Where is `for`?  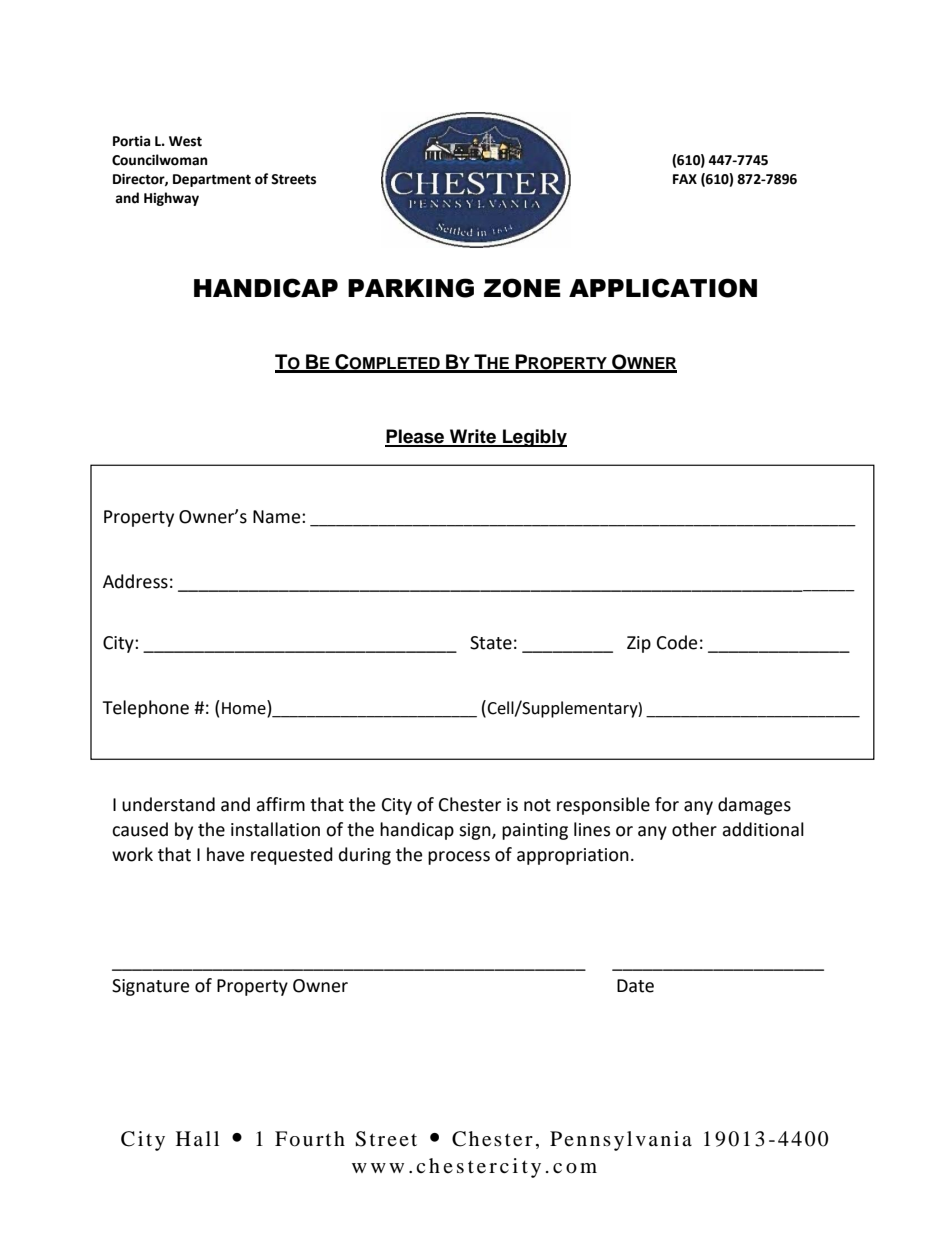
for is located at coordinates (667, 804).
